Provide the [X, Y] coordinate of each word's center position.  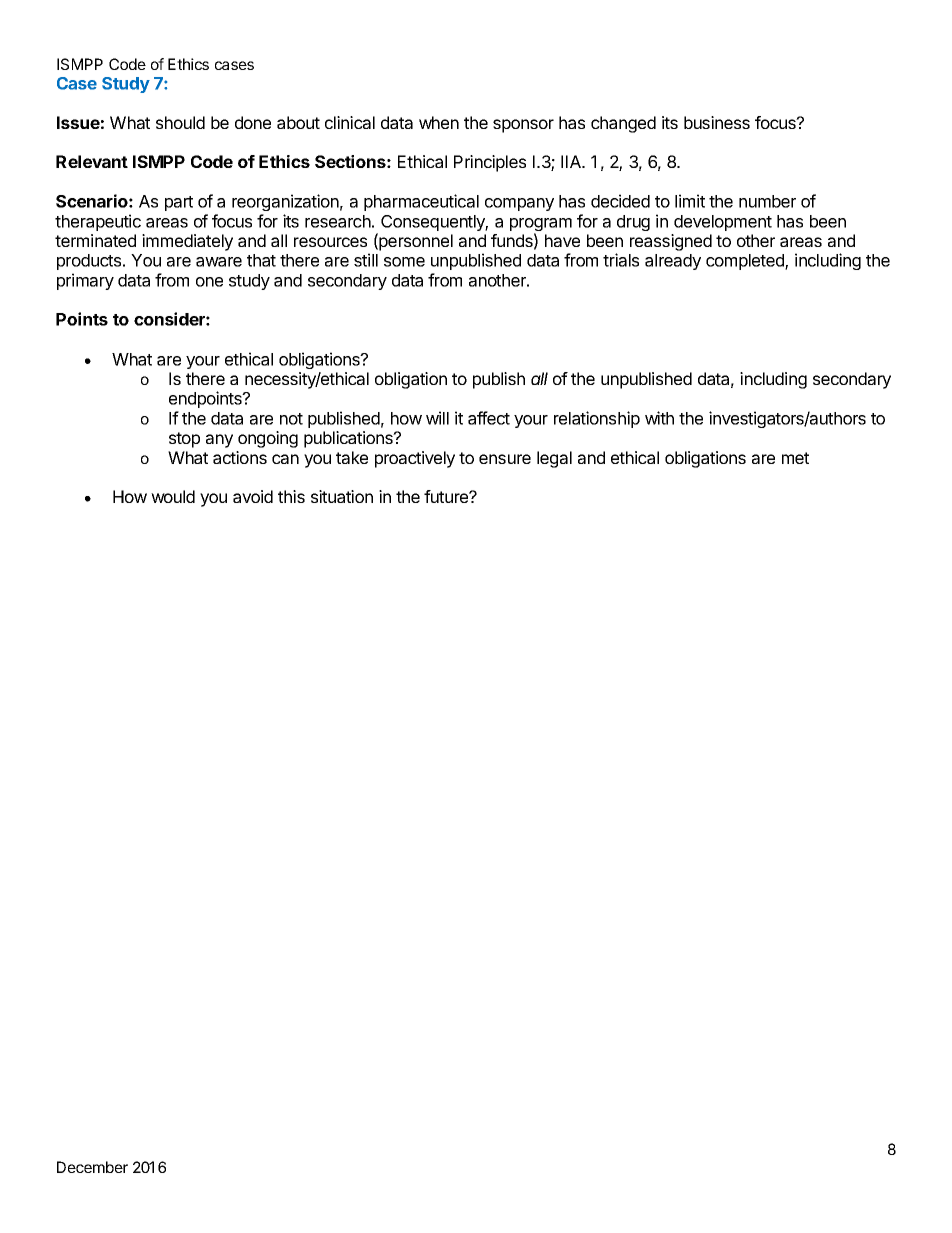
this [291, 496]
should [180, 122]
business [717, 122]
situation [342, 496]
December [92, 1167]
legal [554, 459]
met [795, 458]
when [439, 122]
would [173, 496]
